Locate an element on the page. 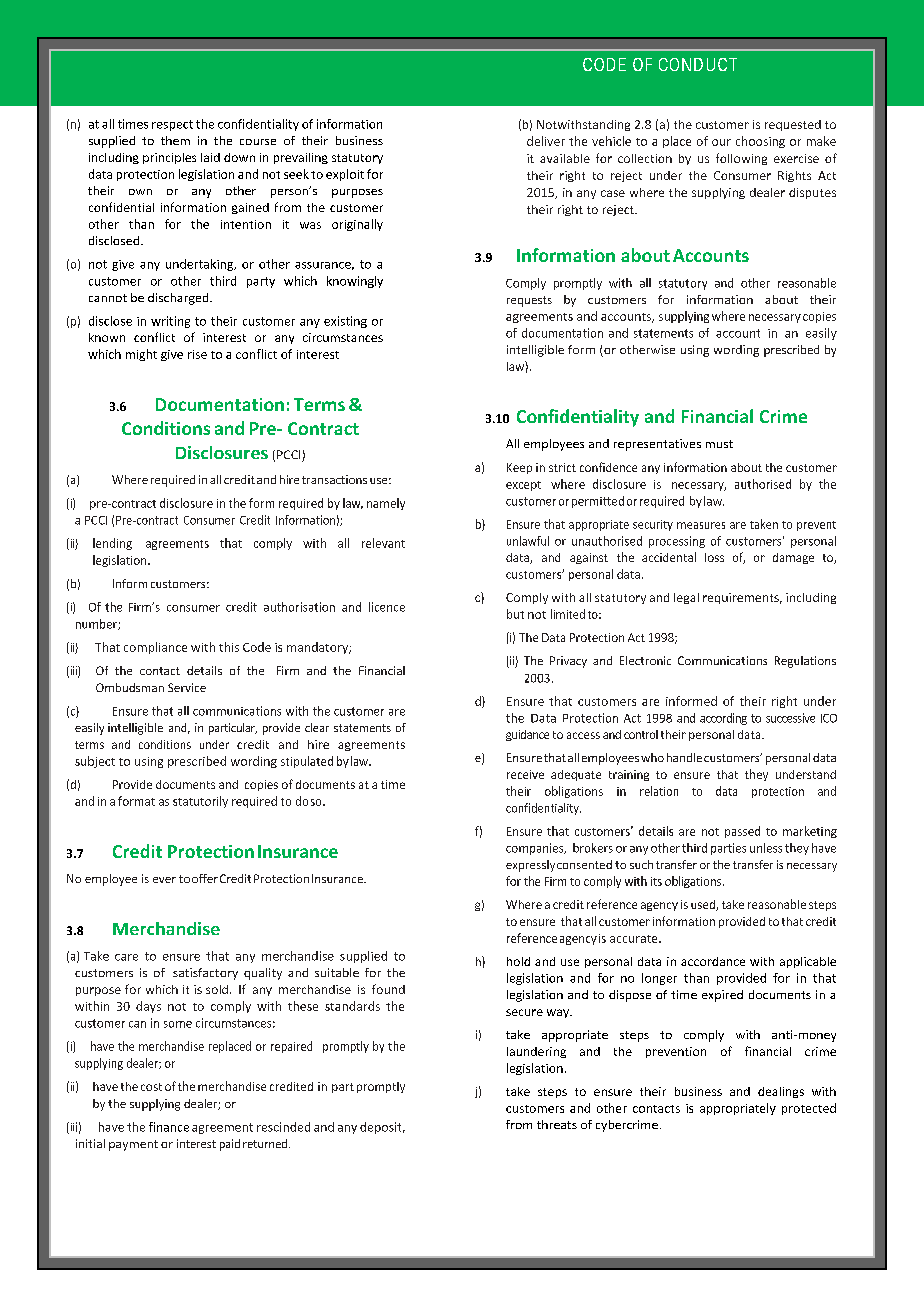  but is located at coordinates (515, 614).
